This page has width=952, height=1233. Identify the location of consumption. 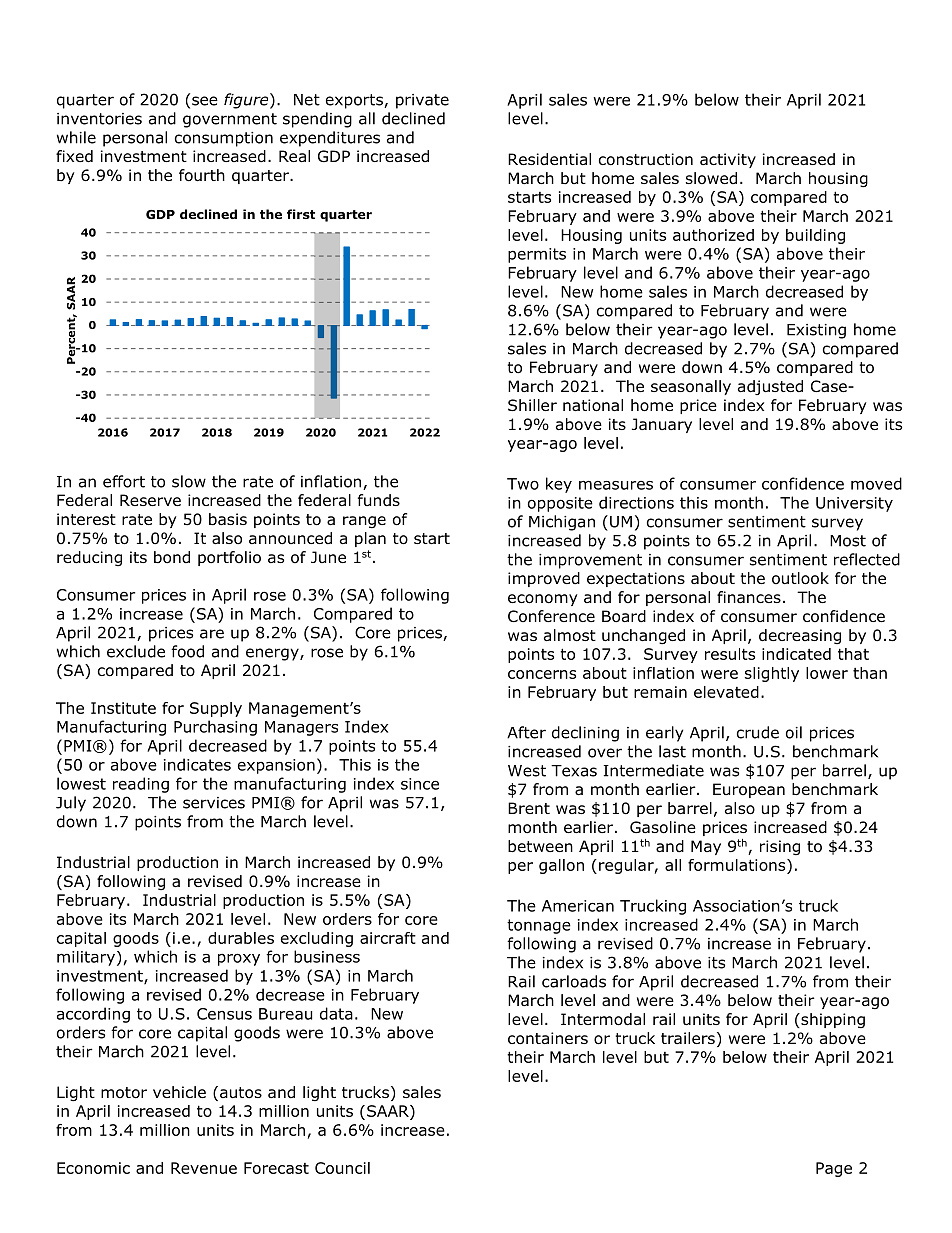
(224, 139).
